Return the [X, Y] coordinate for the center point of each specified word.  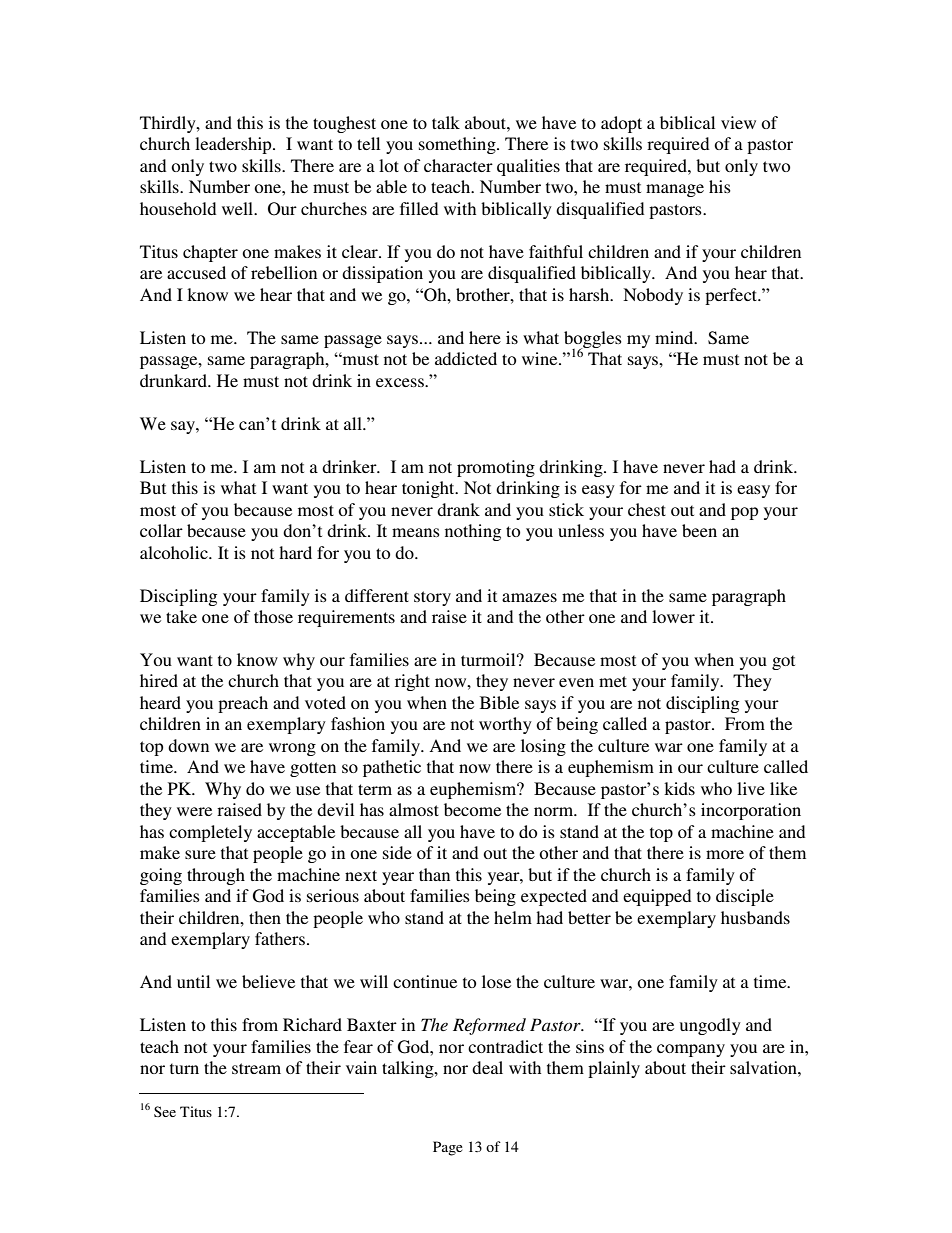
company [691, 1050]
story [432, 598]
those [273, 616]
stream [256, 1068]
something [458, 145]
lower [673, 616]
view [738, 122]
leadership [234, 145]
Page [448, 1148]
